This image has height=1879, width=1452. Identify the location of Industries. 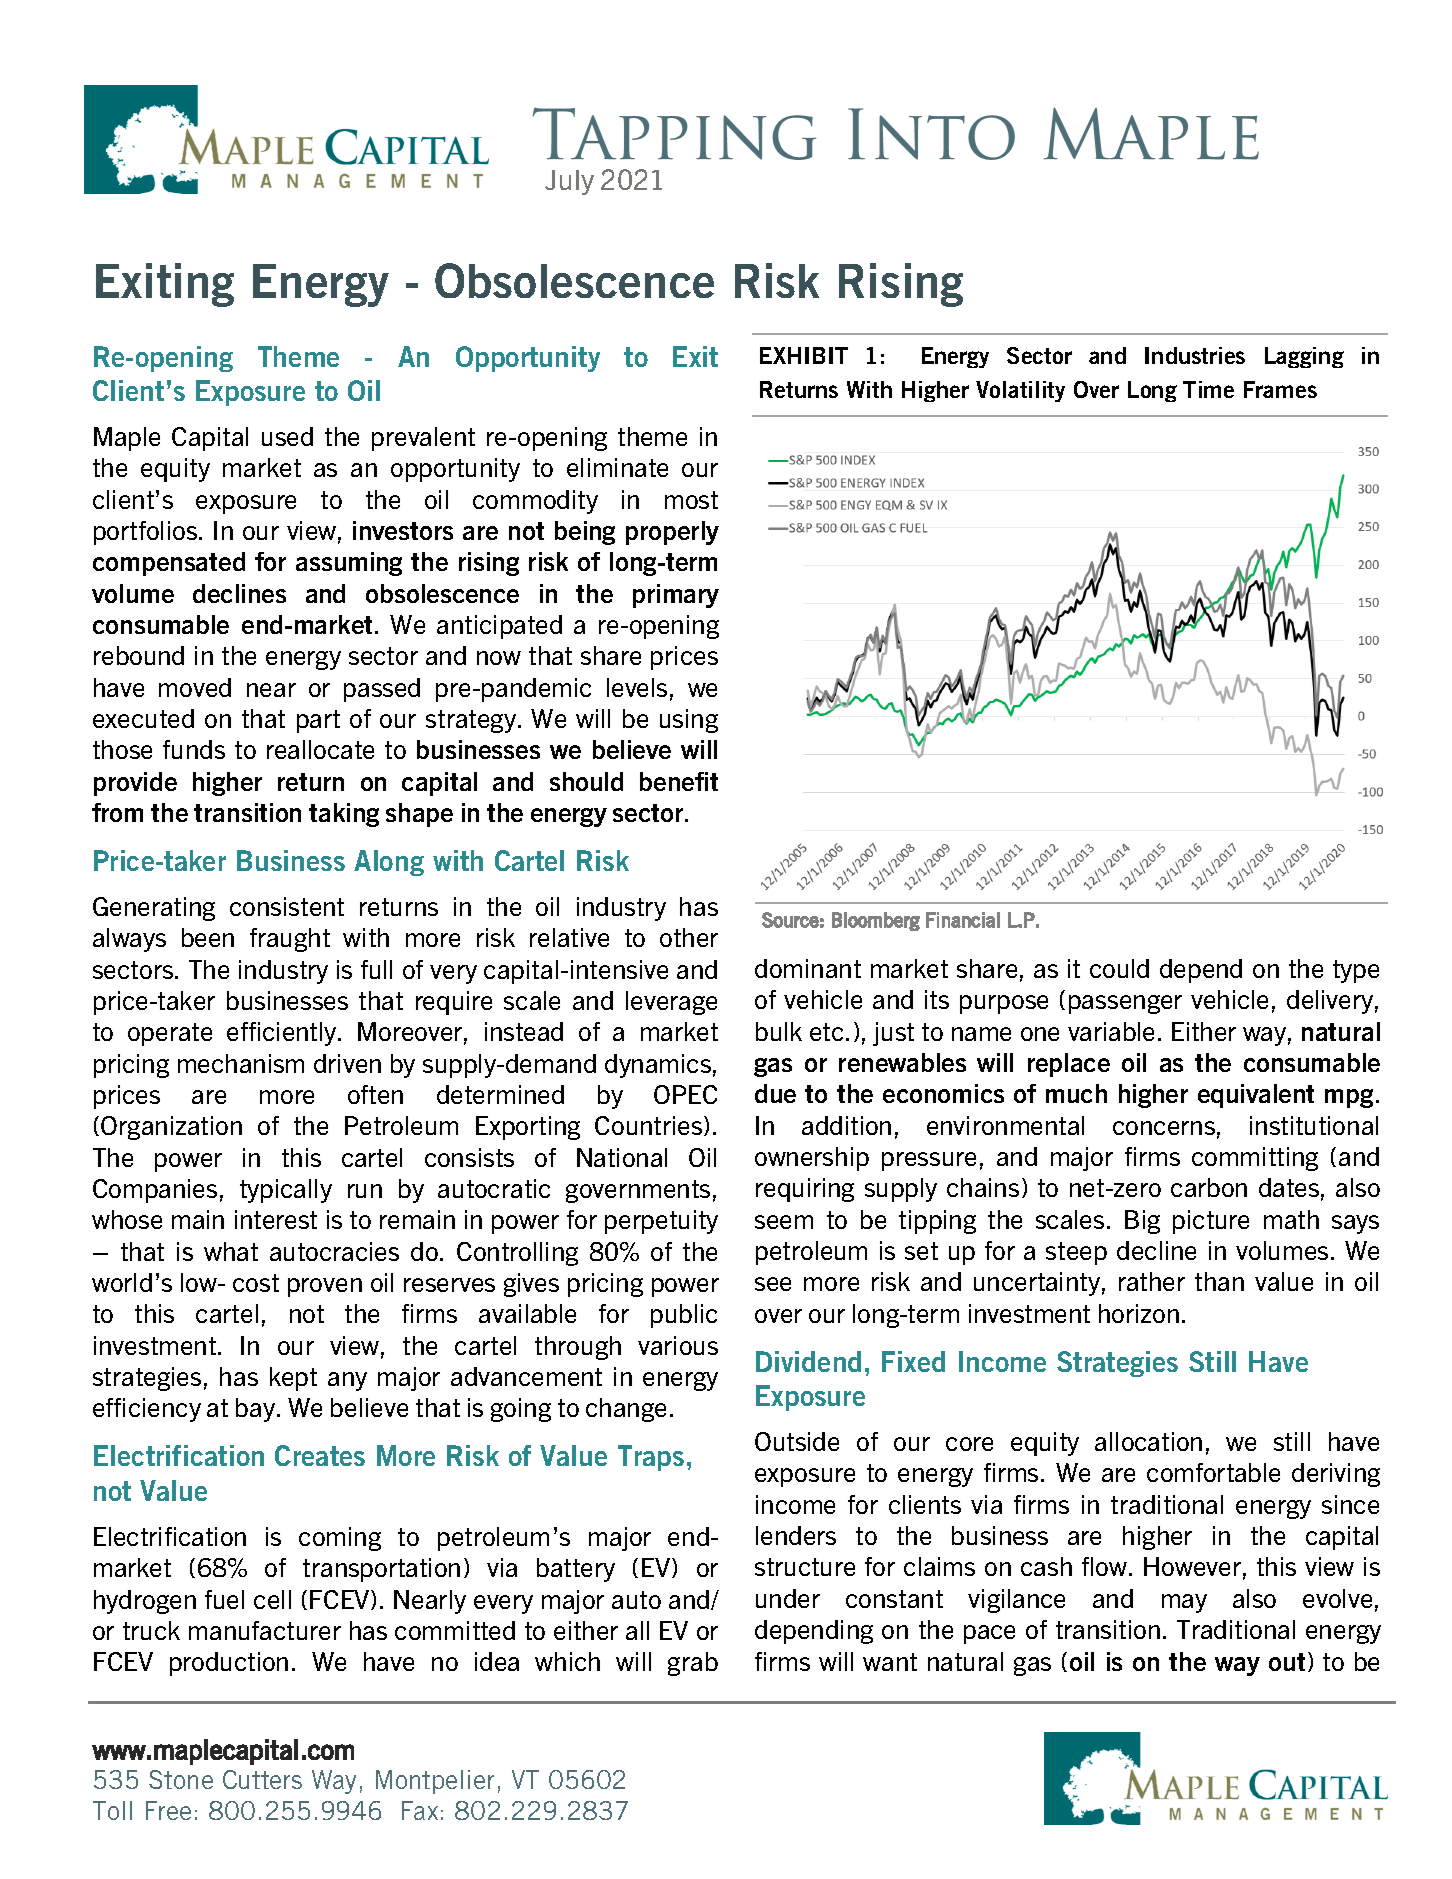
(1195, 355).
